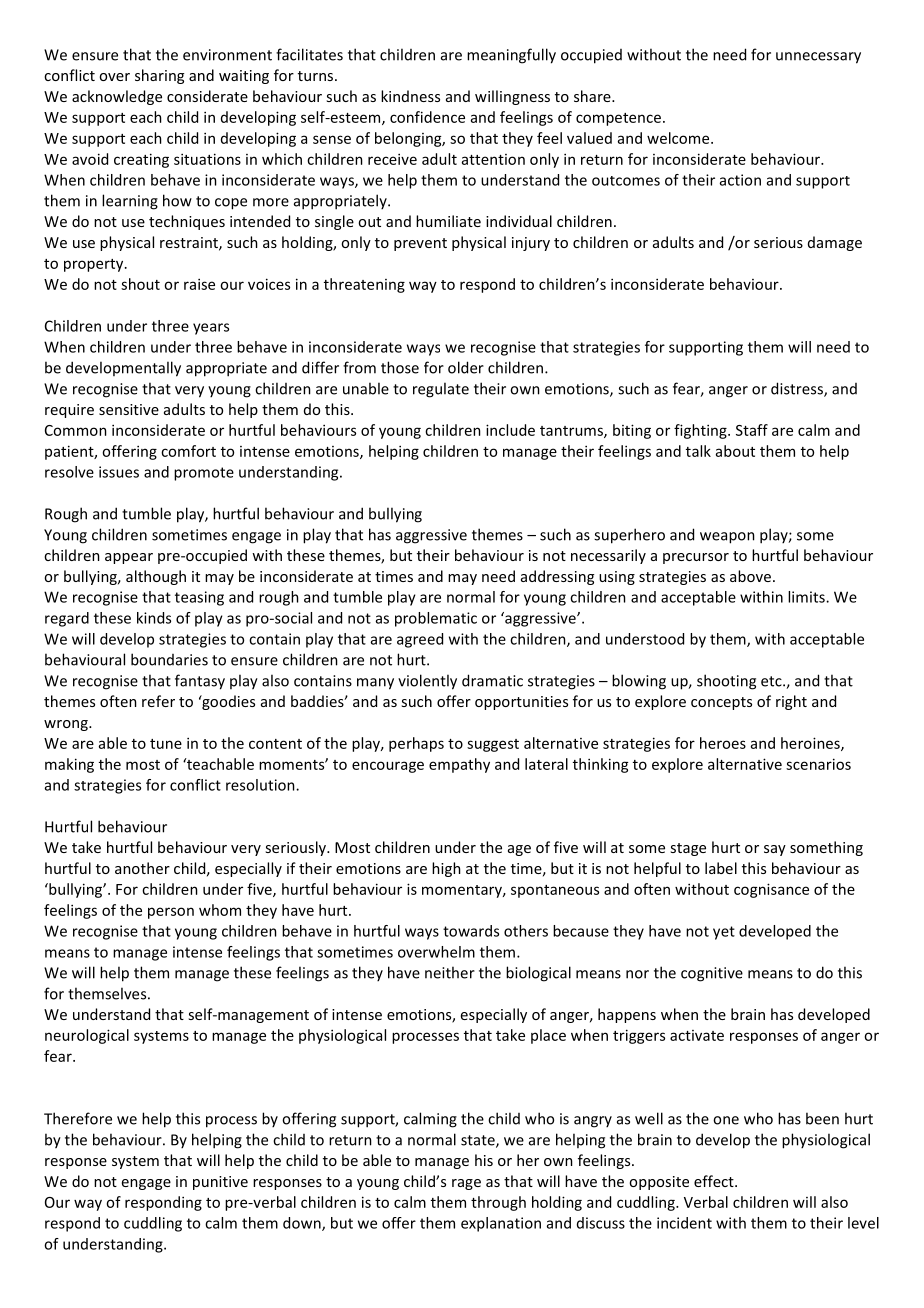  Describe the element at coordinates (818, 58) in the document. I see `unnecessary` at that location.
